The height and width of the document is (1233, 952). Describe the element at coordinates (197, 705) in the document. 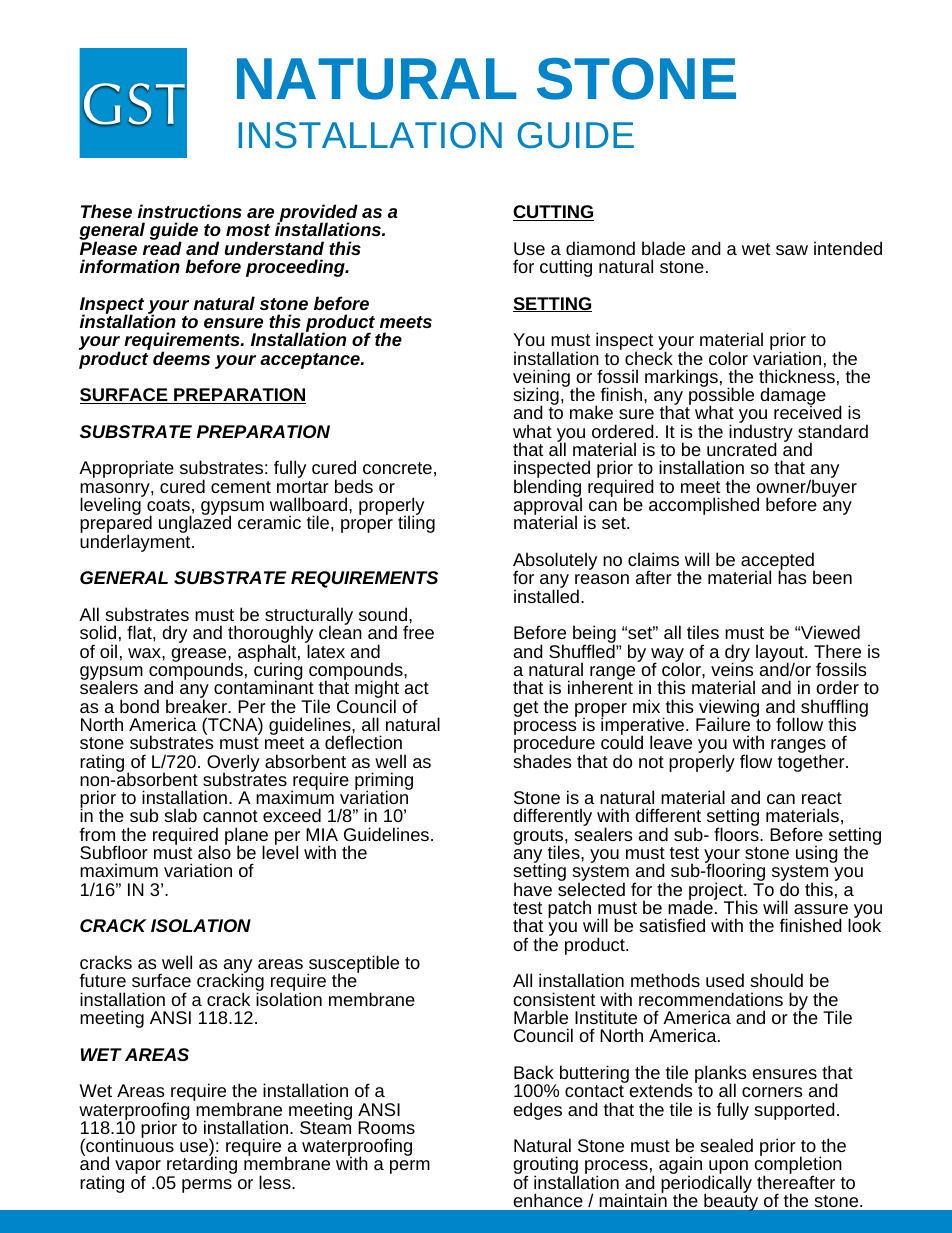

I see `breaker` at that location.
